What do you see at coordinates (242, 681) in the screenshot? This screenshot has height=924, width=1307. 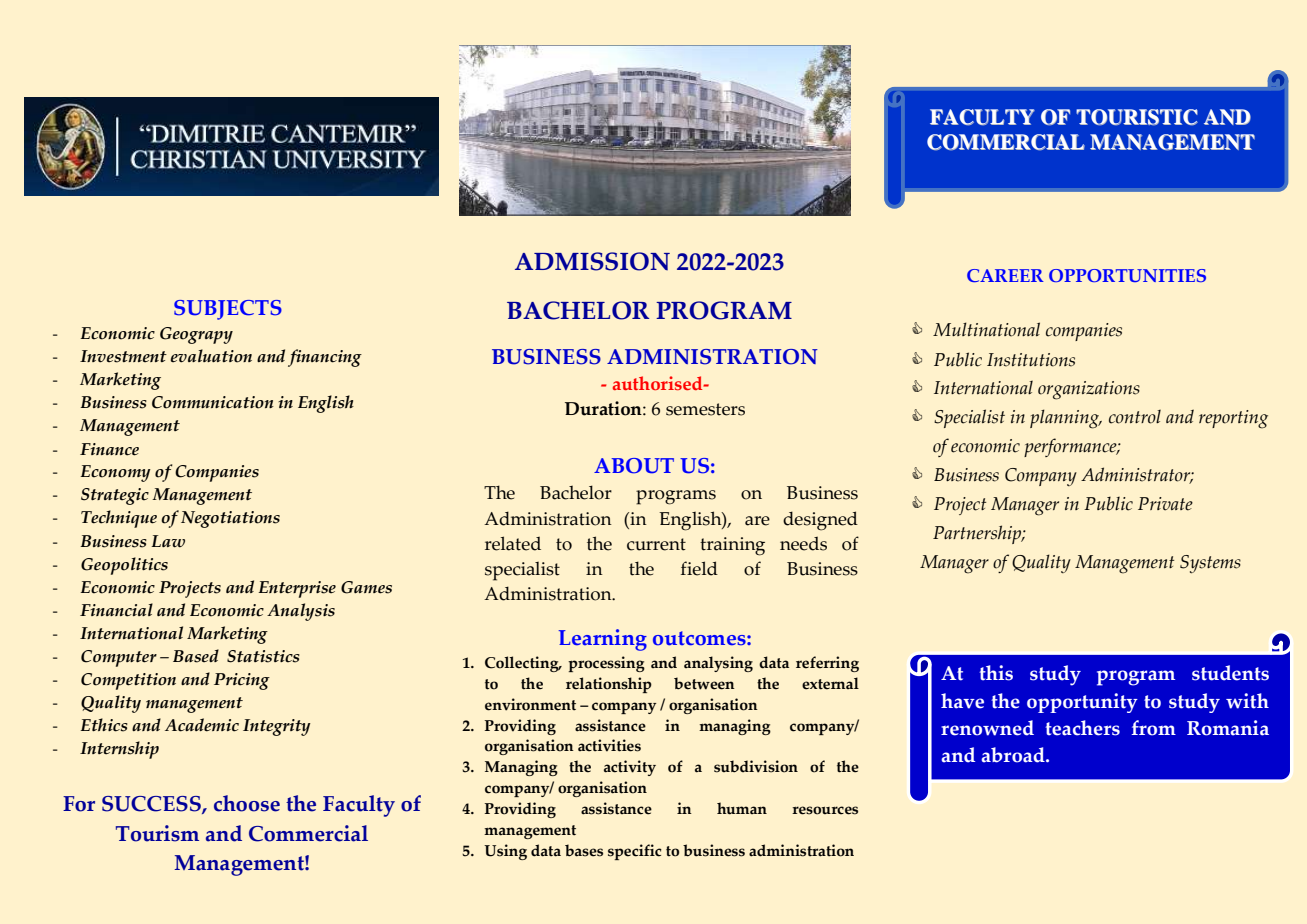 I see `Pricing` at bounding box center [242, 681].
